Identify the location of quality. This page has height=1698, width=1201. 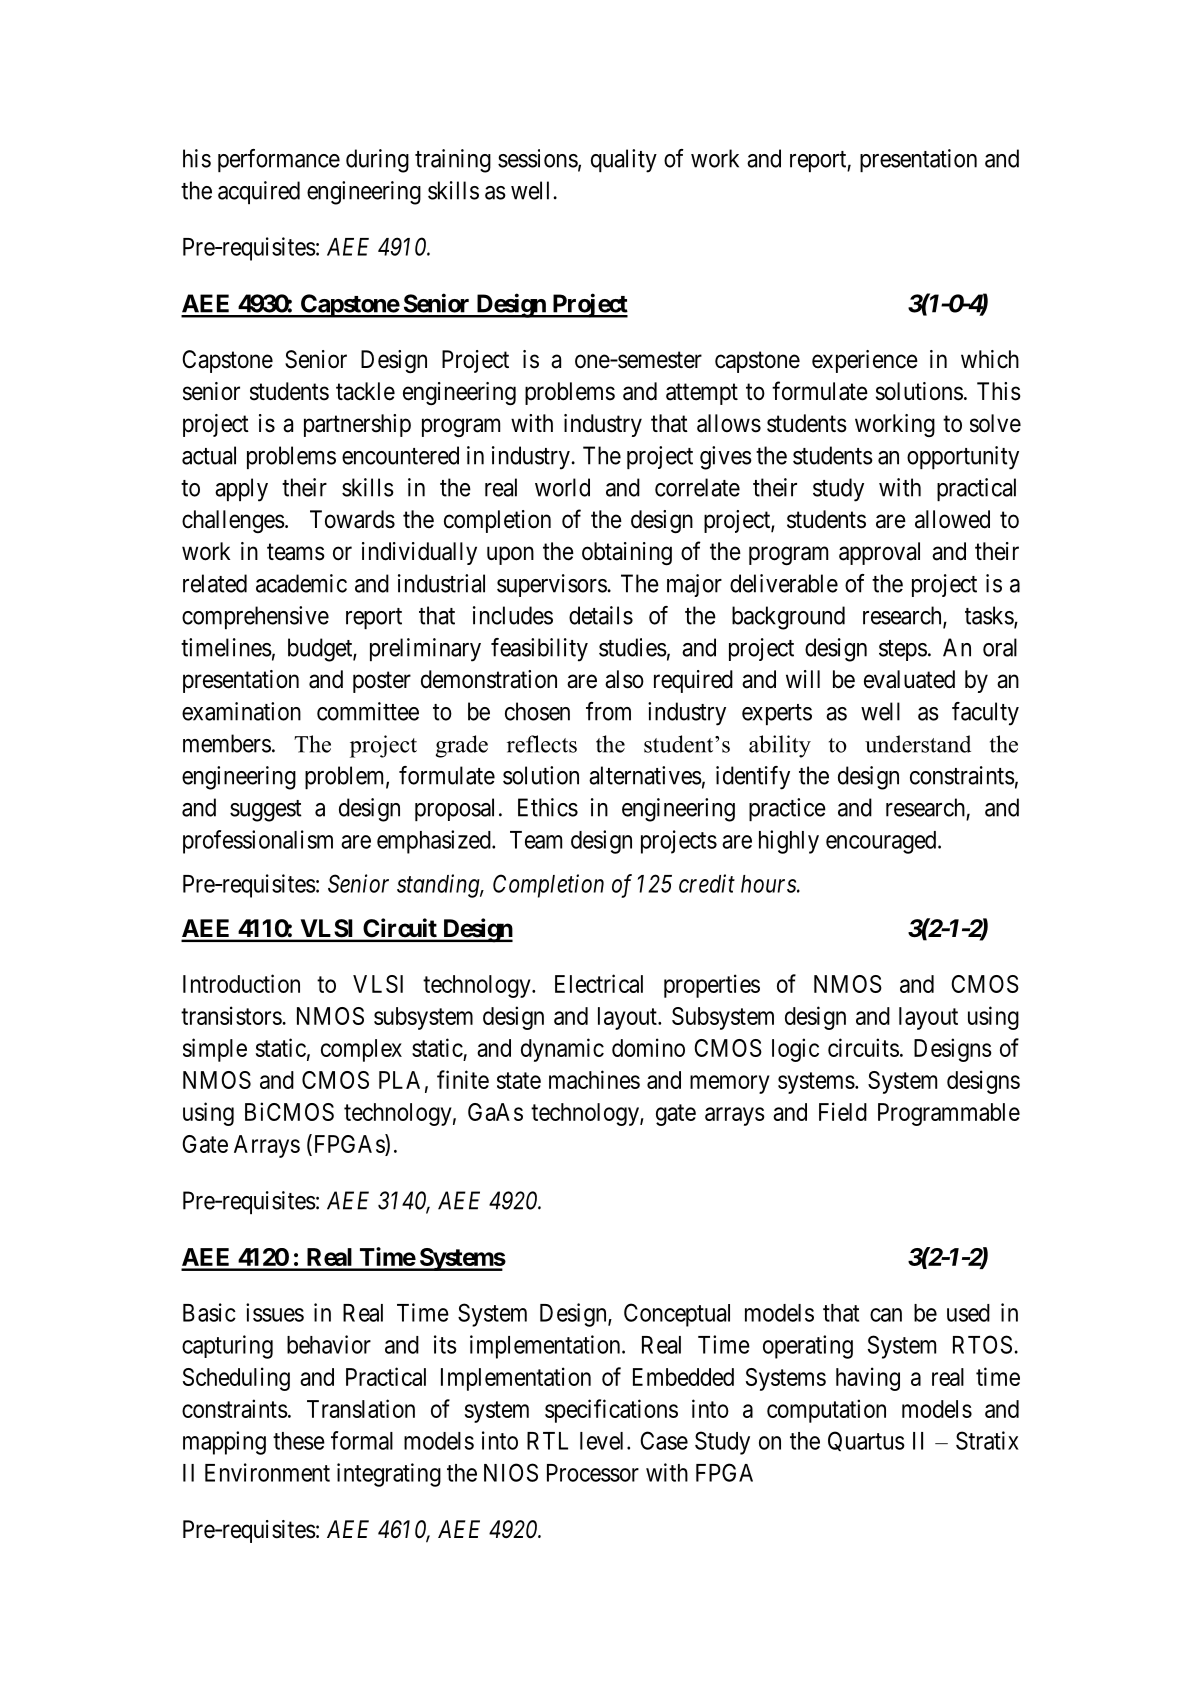
(624, 161).
